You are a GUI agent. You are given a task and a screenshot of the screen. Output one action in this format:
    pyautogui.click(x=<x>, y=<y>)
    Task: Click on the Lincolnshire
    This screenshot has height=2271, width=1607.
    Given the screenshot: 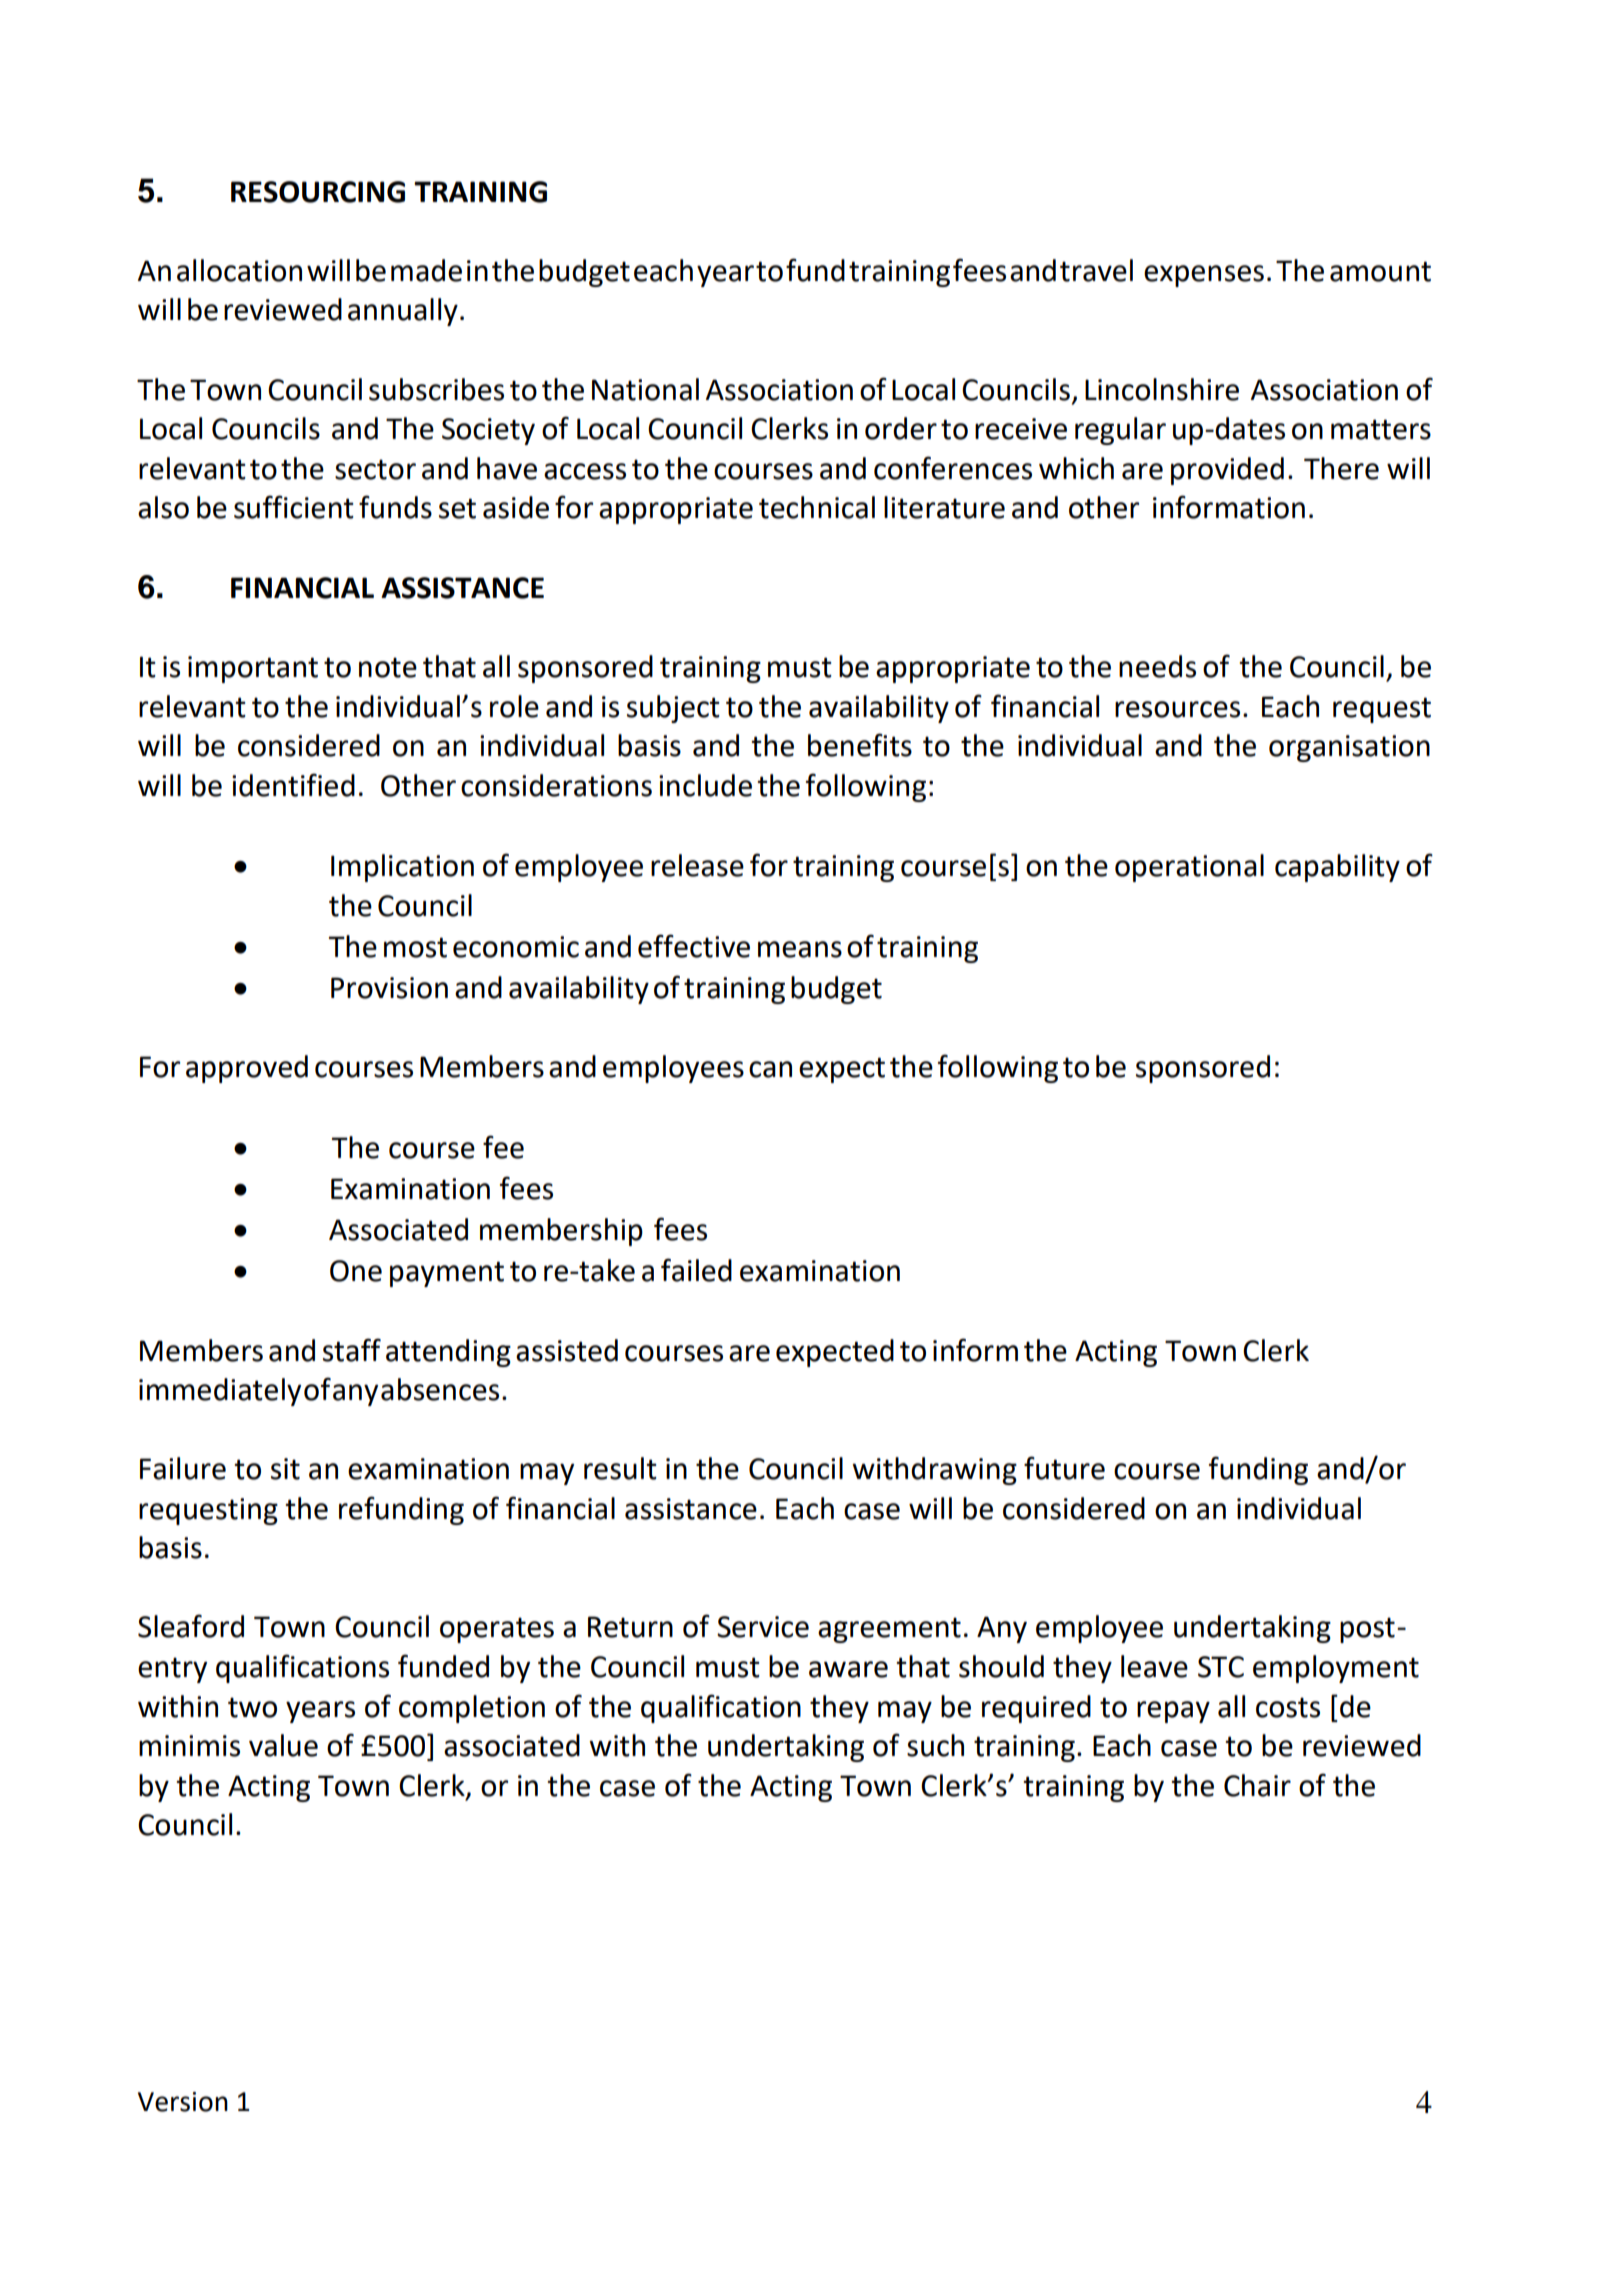 What is the action you would take?
    pyautogui.click(x=1162, y=389)
